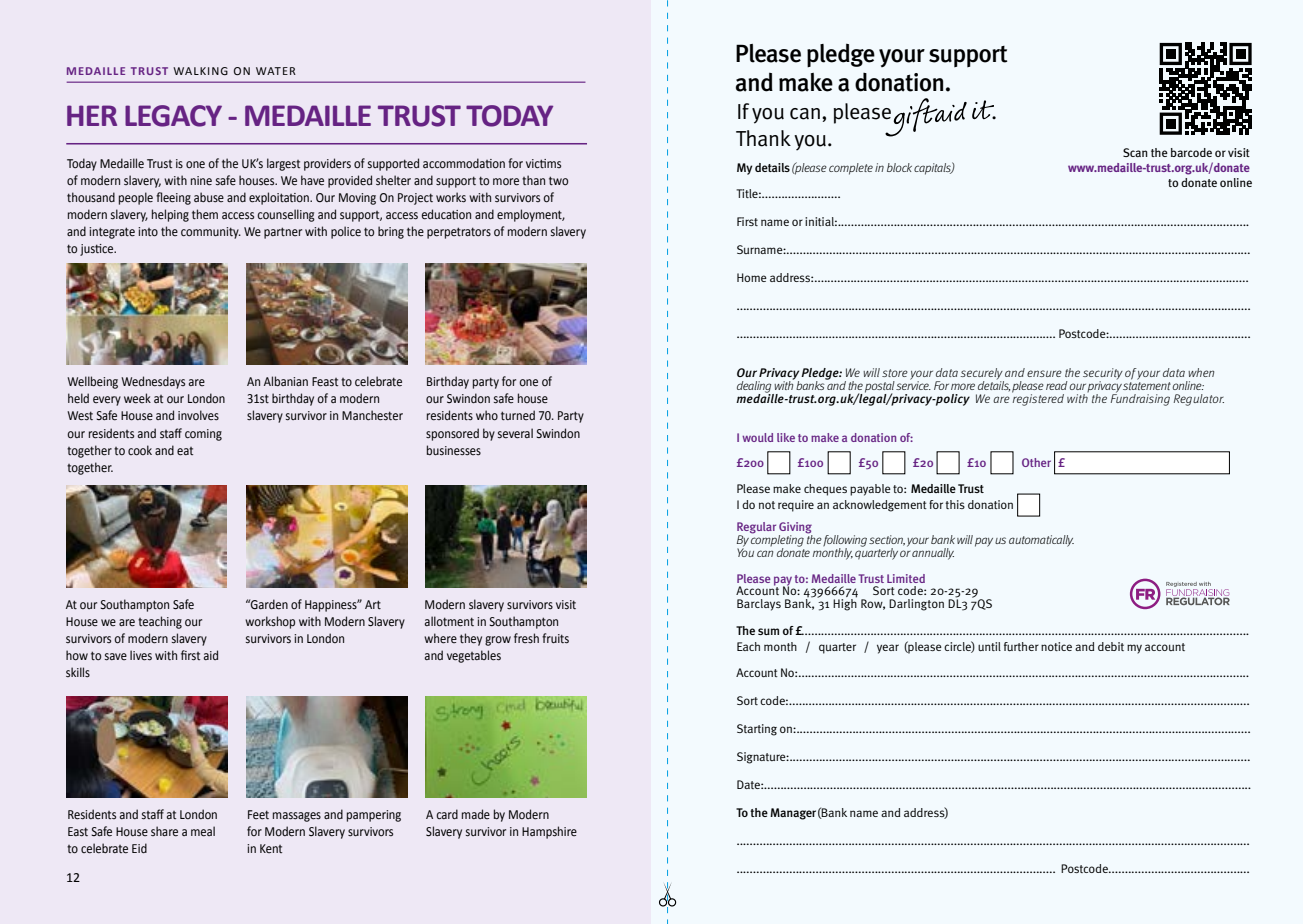 This image has height=924, width=1303. Describe the element at coordinates (755, 388) in the image. I see `dealing` at that location.
